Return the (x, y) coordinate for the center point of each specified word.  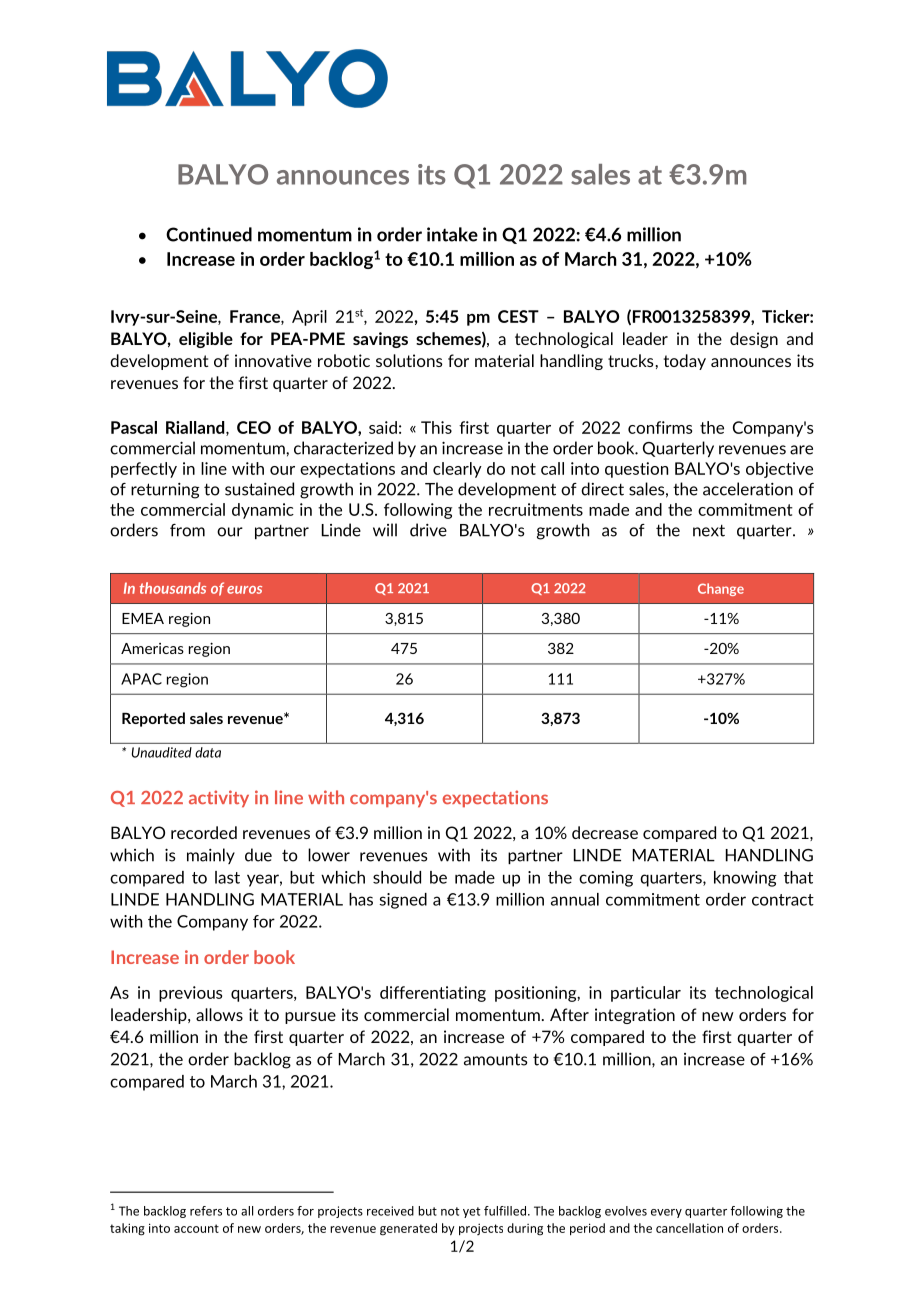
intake (452, 234)
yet (471, 1212)
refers (206, 1211)
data (208, 752)
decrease (605, 832)
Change (721, 589)
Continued (209, 234)
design (754, 340)
